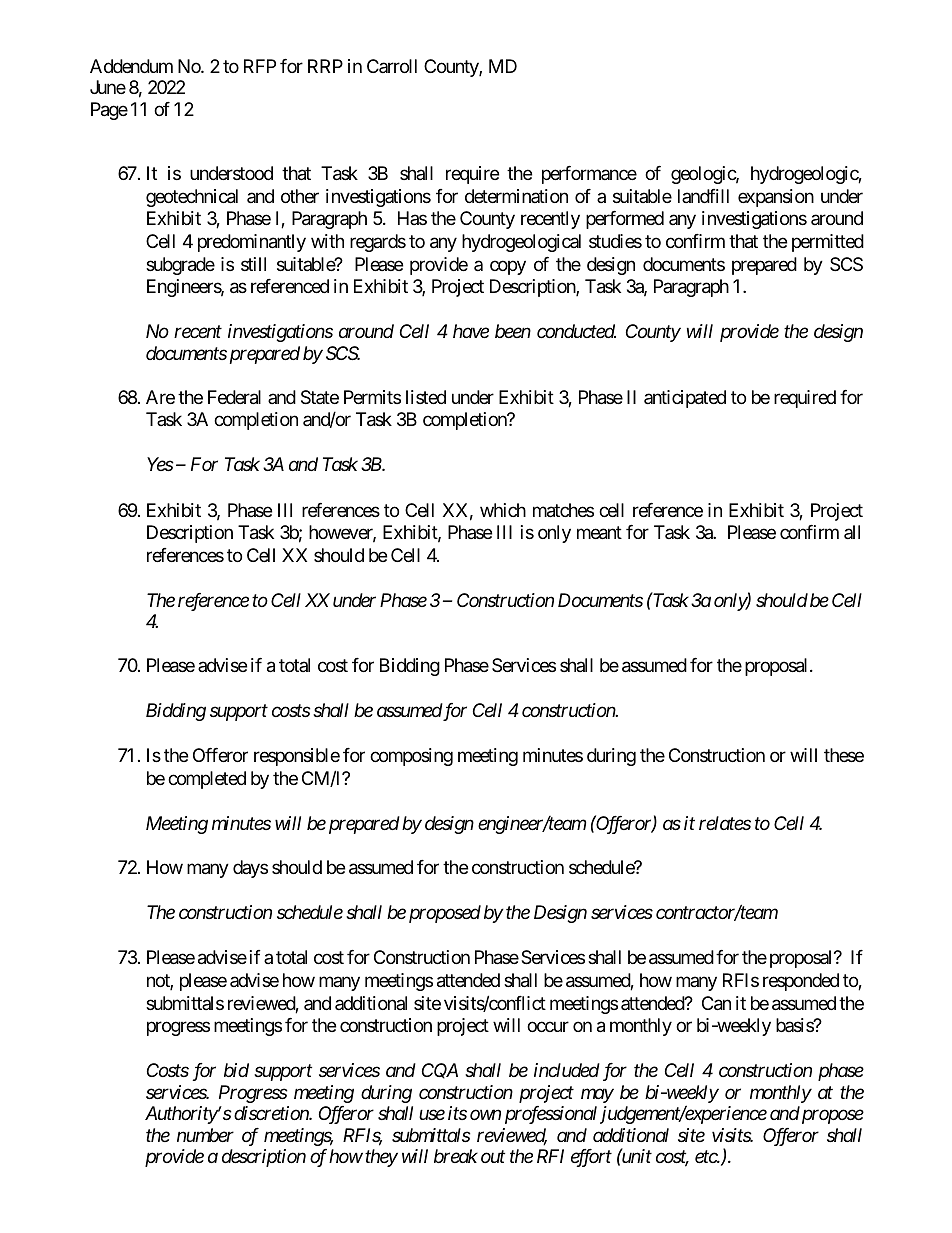  Describe the element at coordinates (260, 66) in the screenshot. I see `RFP` at that location.
